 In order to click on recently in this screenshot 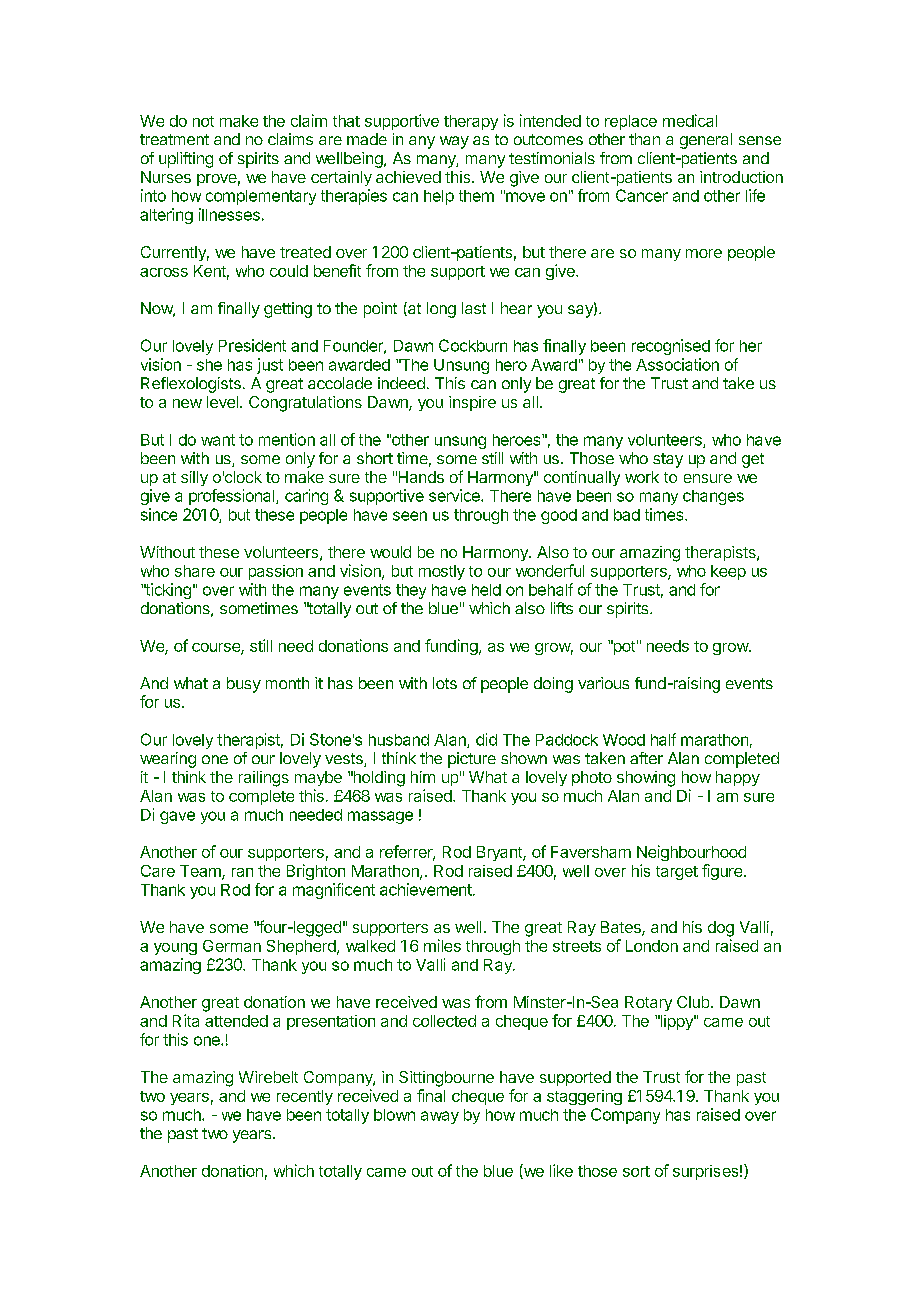, I will do `click(305, 1097)`.
